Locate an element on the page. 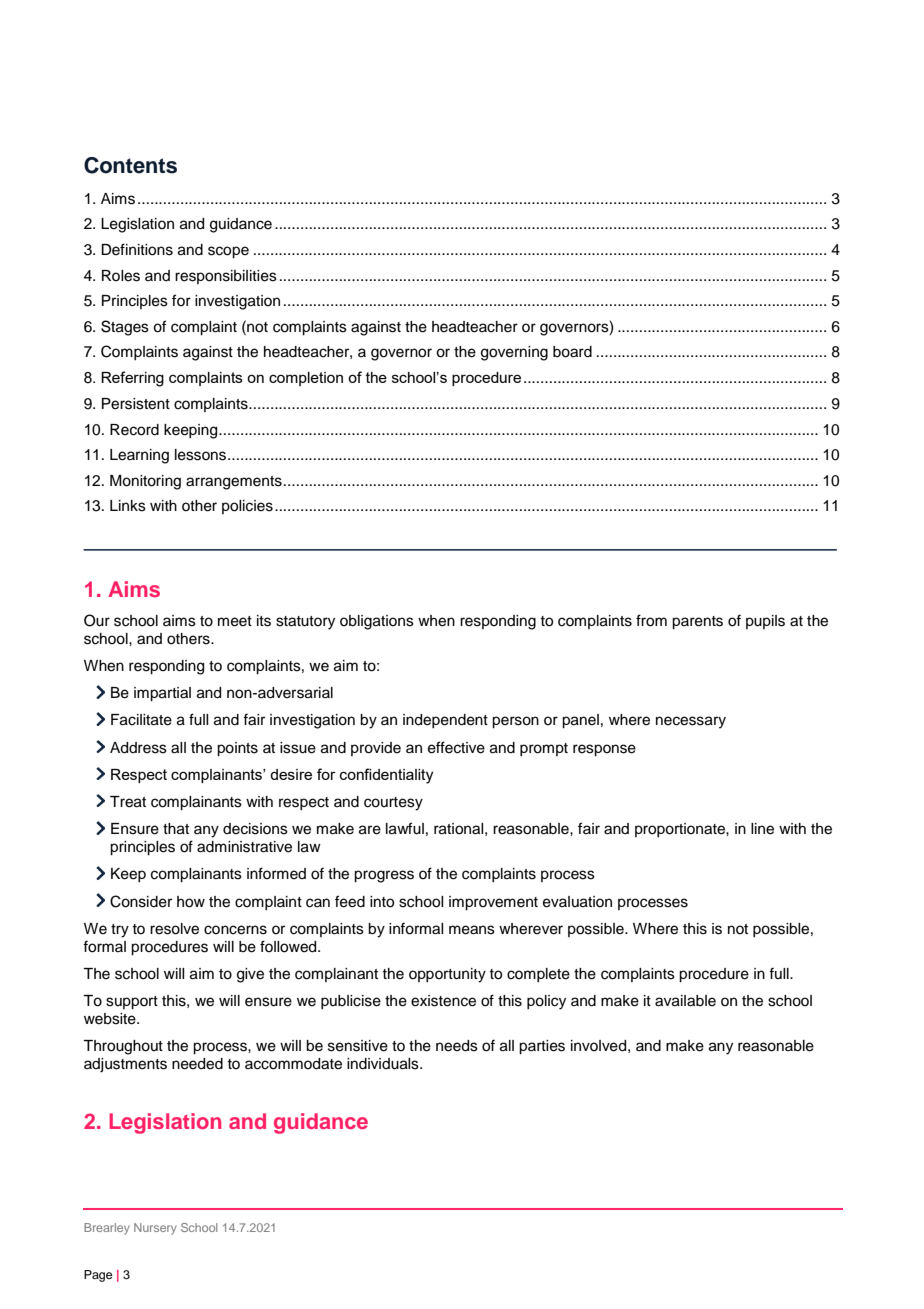 The width and height of the page is (924, 1309). into is located at coordinates (382, 902).
